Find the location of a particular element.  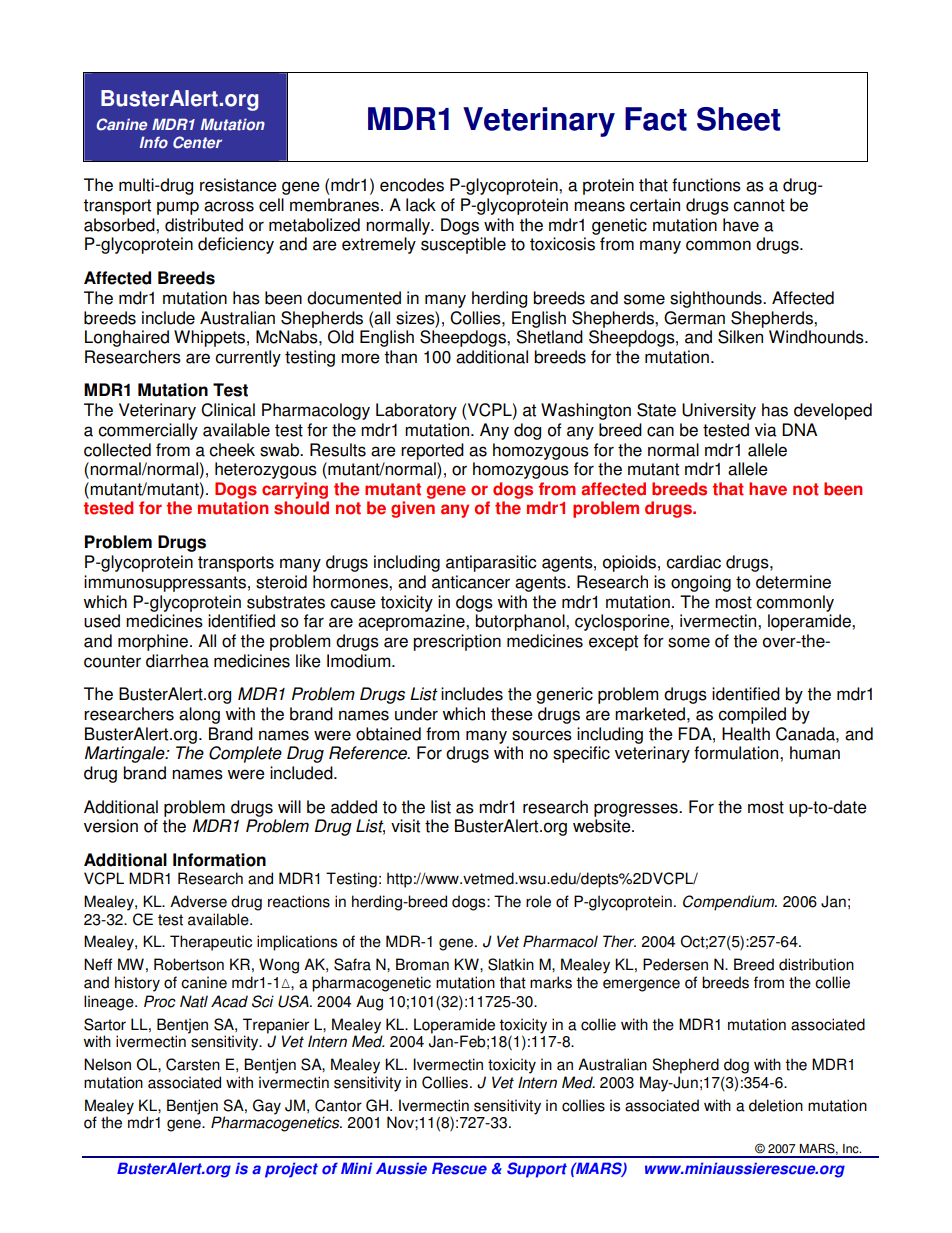

encodes is located at coordinates (412, 185).
